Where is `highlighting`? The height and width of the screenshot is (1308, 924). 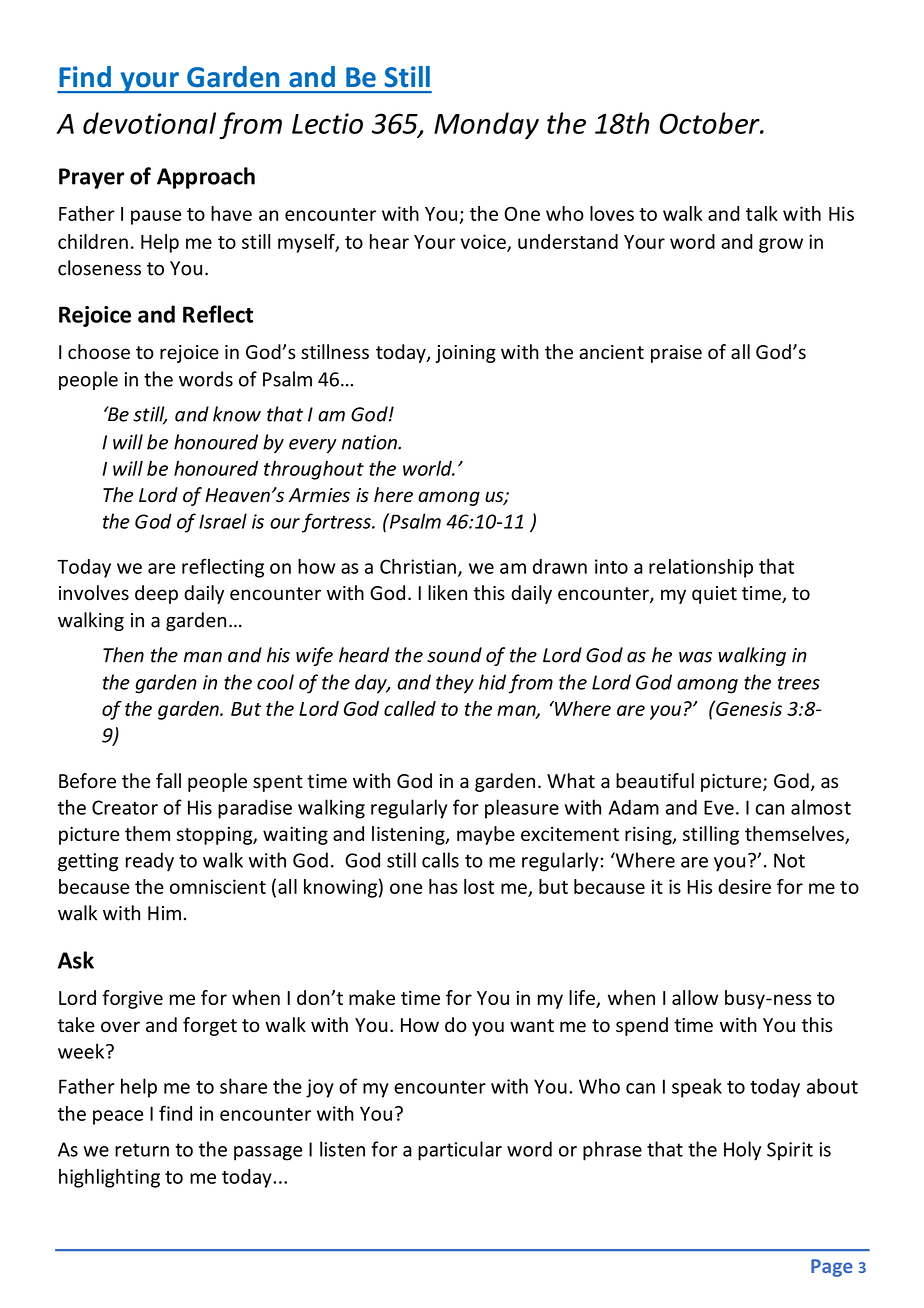
highlighting is located at coordinates (109, 1178).
